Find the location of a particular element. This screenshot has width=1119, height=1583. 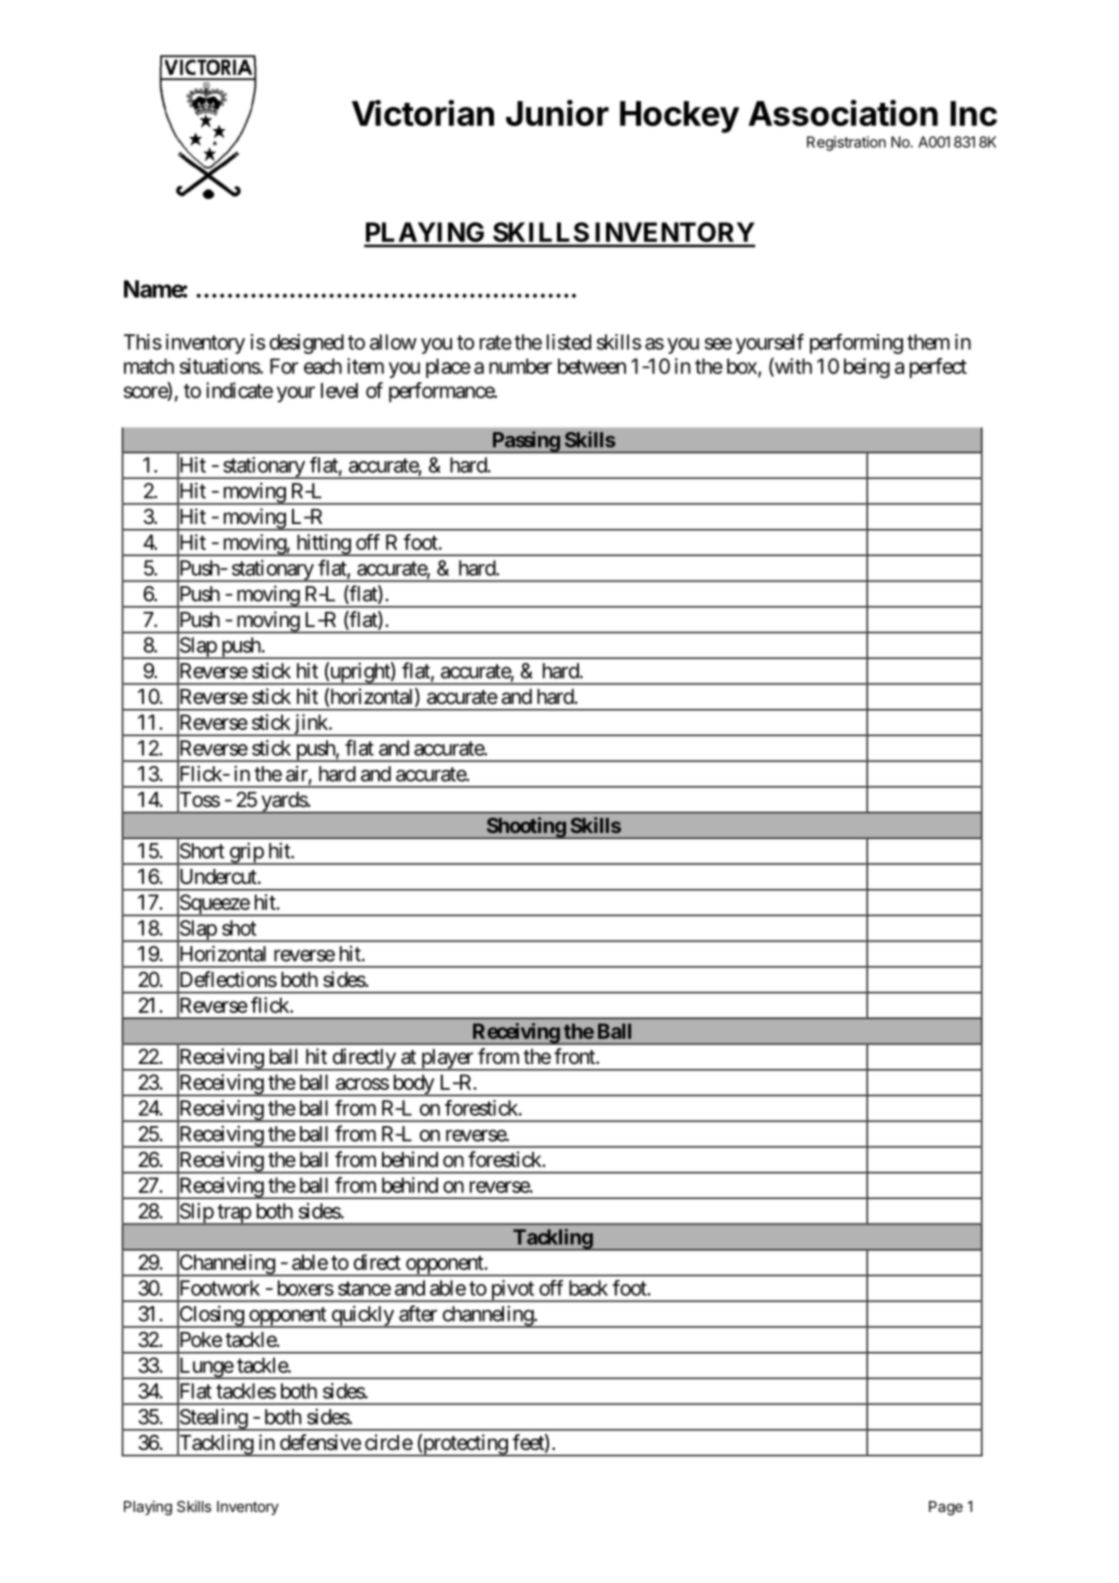

circle is located at coordinates (389, 1442).
